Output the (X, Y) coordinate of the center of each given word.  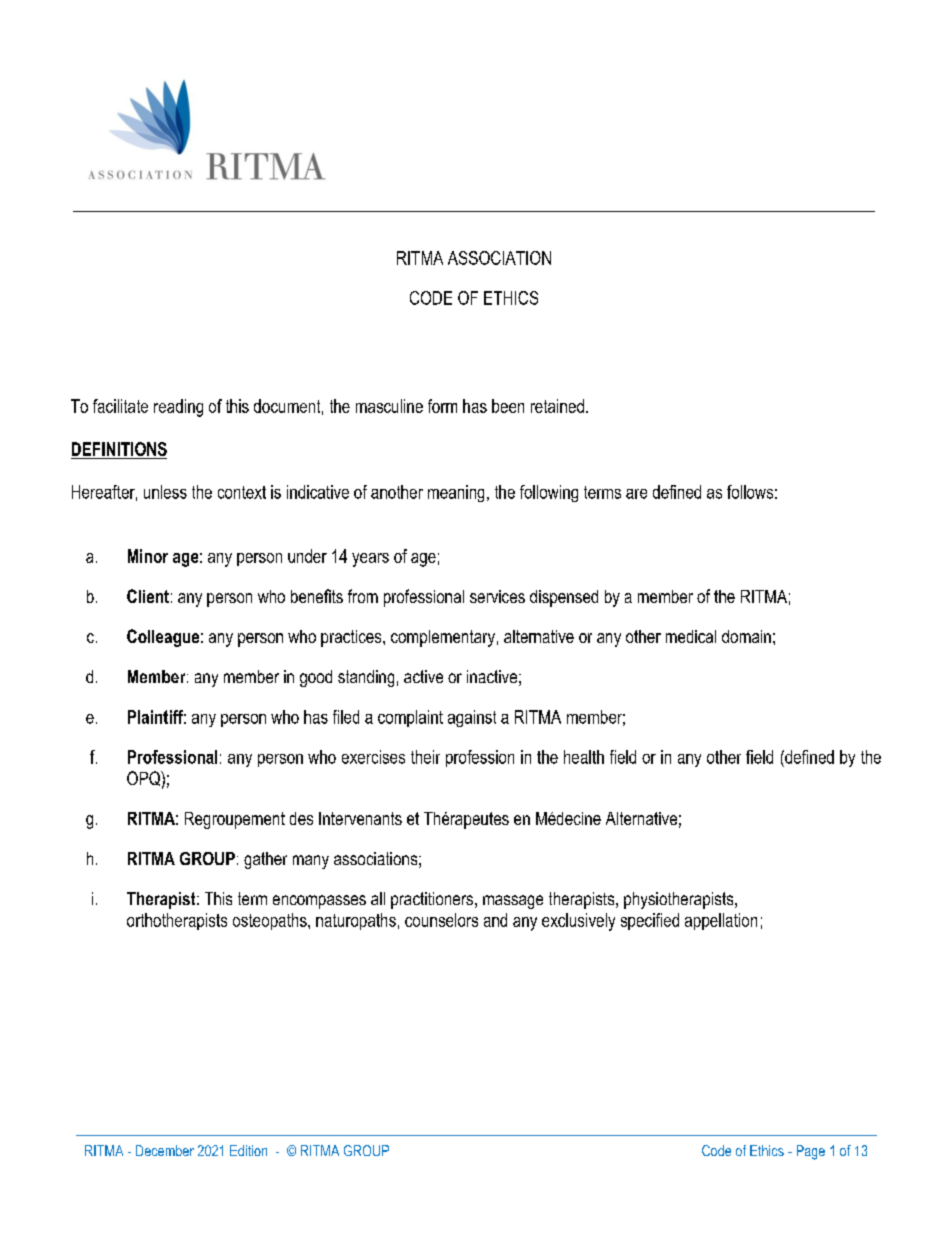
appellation (721, 921)
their (425, 757)
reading (178, 408)
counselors (441, 920)
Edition (248, 1150)
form (442, 406)
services (497, 596)
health (584, 757)
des (301, 818)
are (636, 494)
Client (148, 596)
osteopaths (271, 921)
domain (746, 636)
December (165, 1150)
